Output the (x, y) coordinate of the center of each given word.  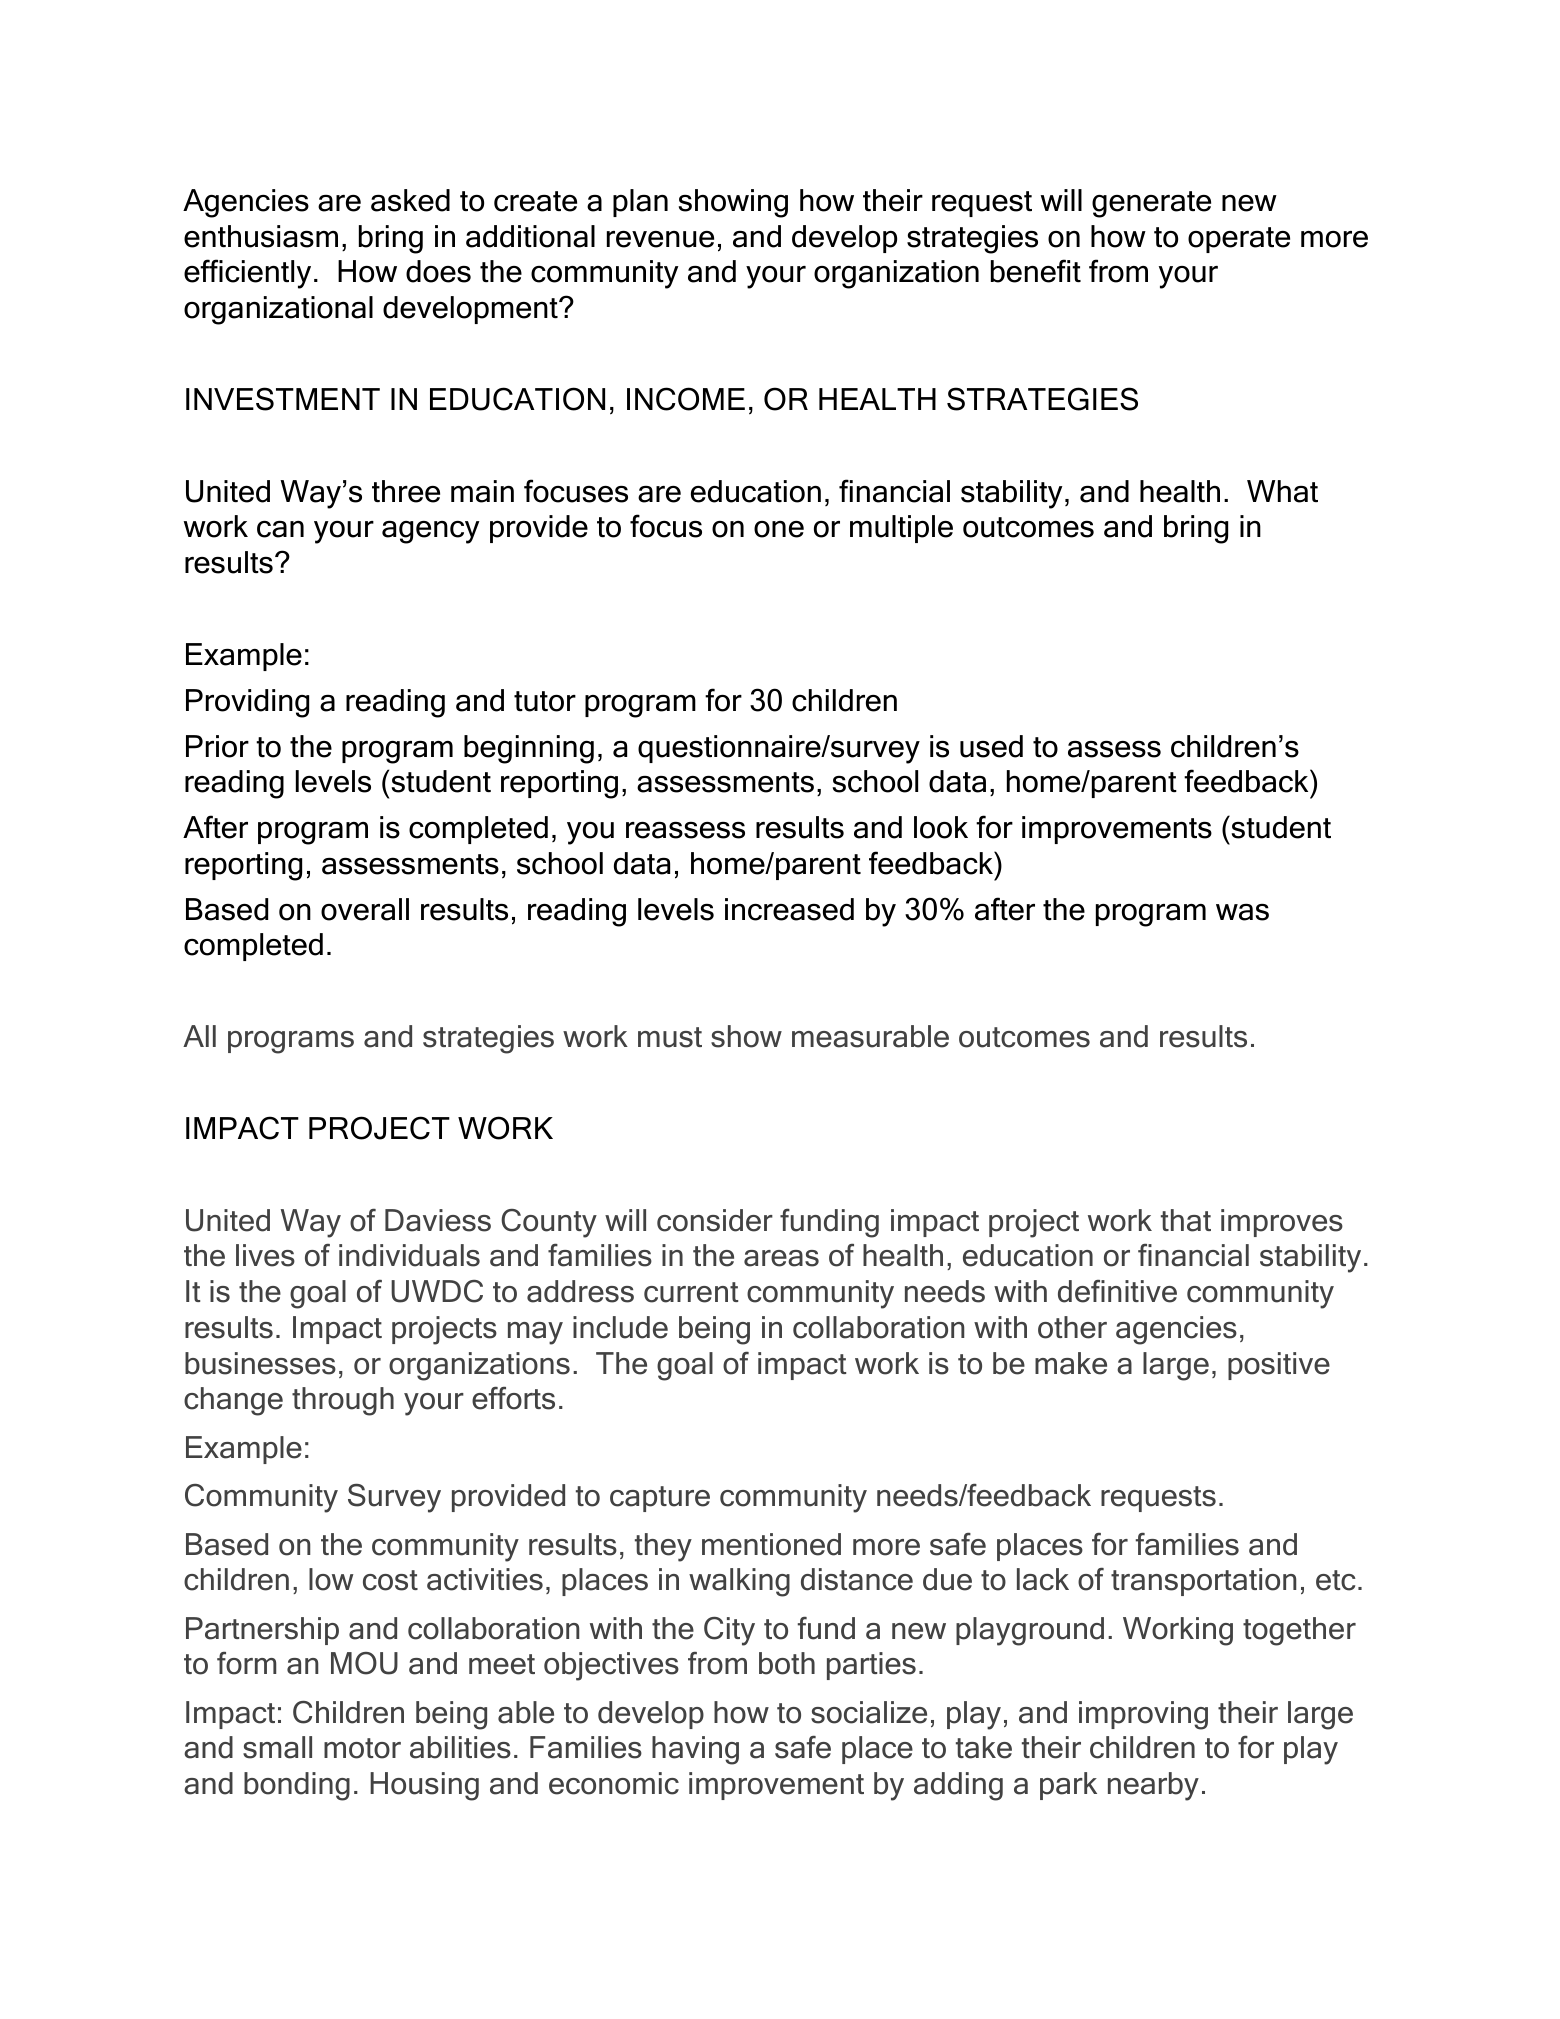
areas (781, 1258)
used (991, 746)
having (695, 1750)
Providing (247, 703)
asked (410, 200)
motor (362, 1748)
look (941, 827)
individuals (409, 1255)
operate (1239, 240)
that (1186, 1220)
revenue (660, 239)
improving (1143, 1715)
